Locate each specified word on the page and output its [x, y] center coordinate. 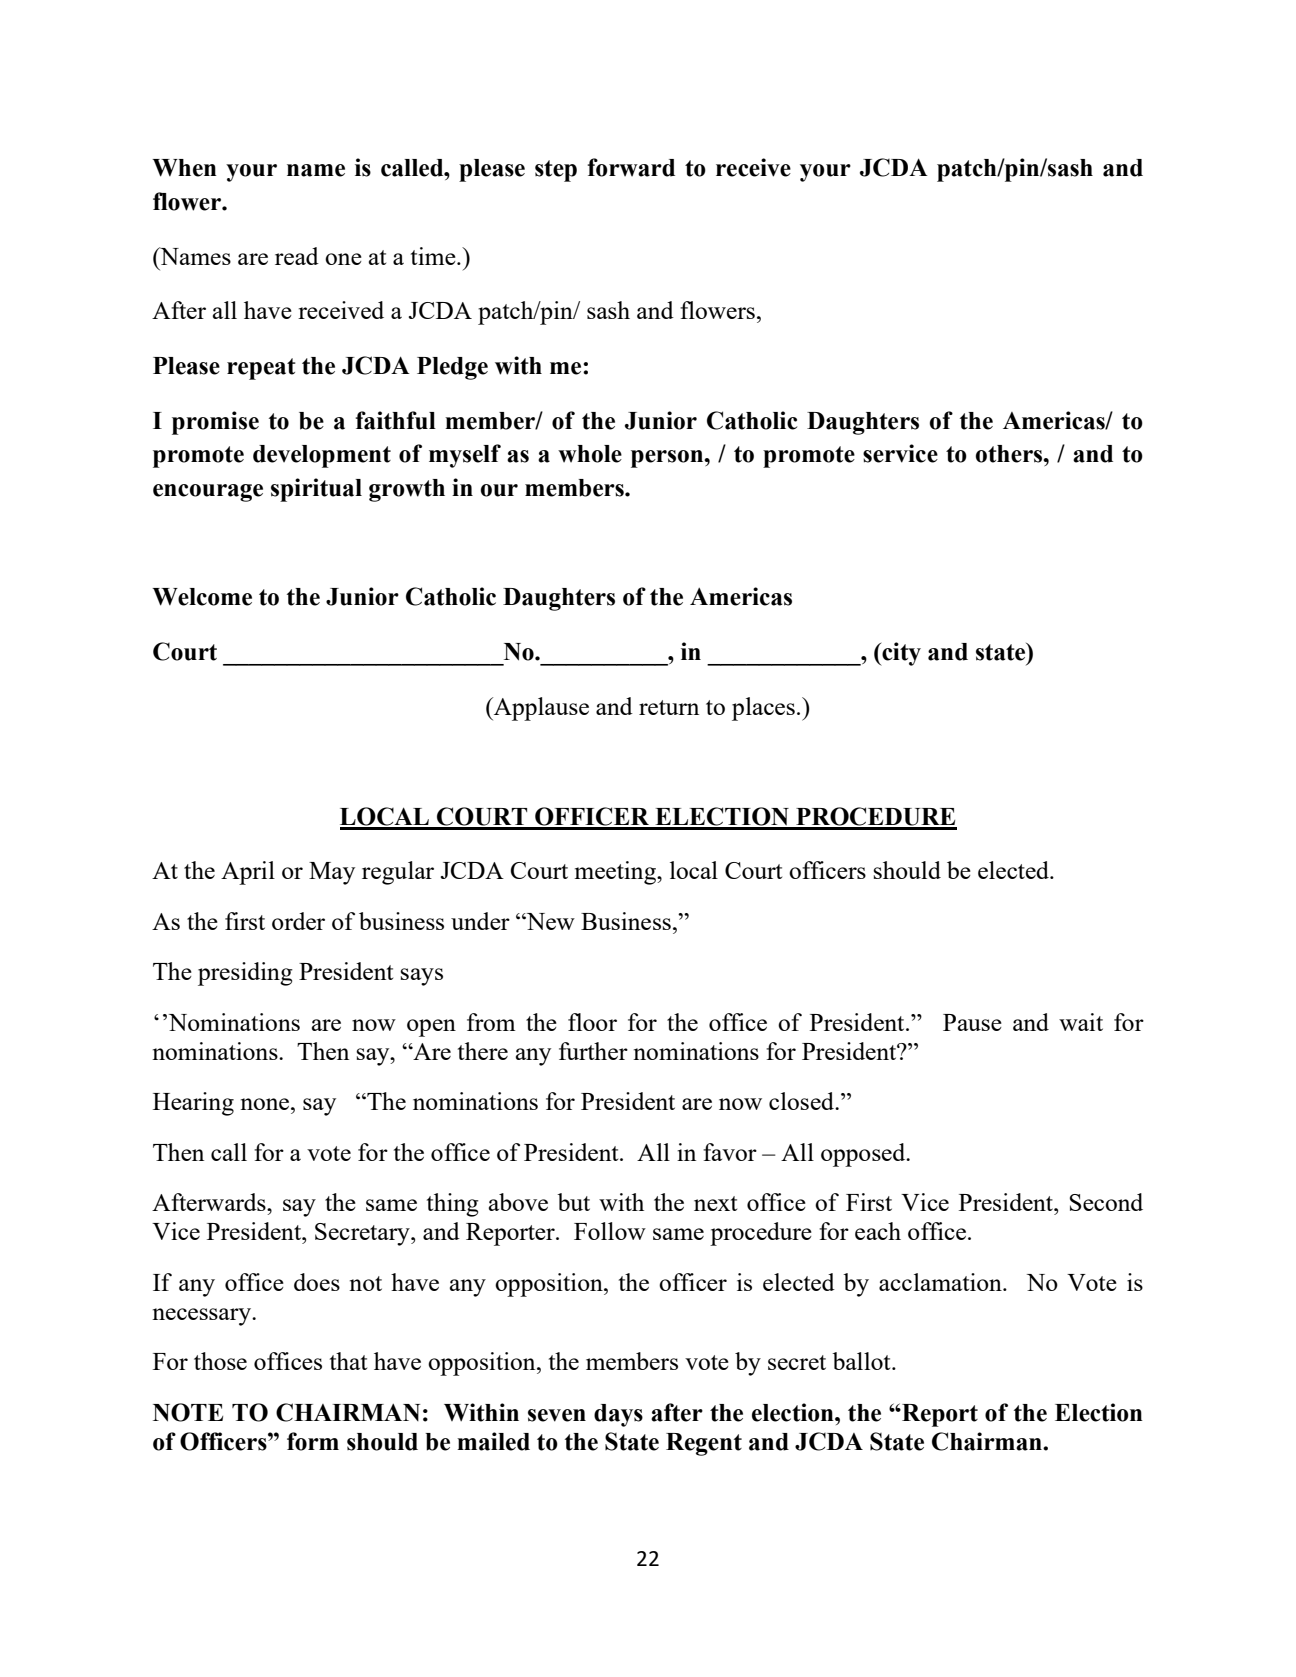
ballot [862, 1361]
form [313, 1441]
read [297, 256]
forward [631, 167]
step [556, 171]
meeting [616, 873]
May [332, 873]
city [900, 654]
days [618, 1415]
